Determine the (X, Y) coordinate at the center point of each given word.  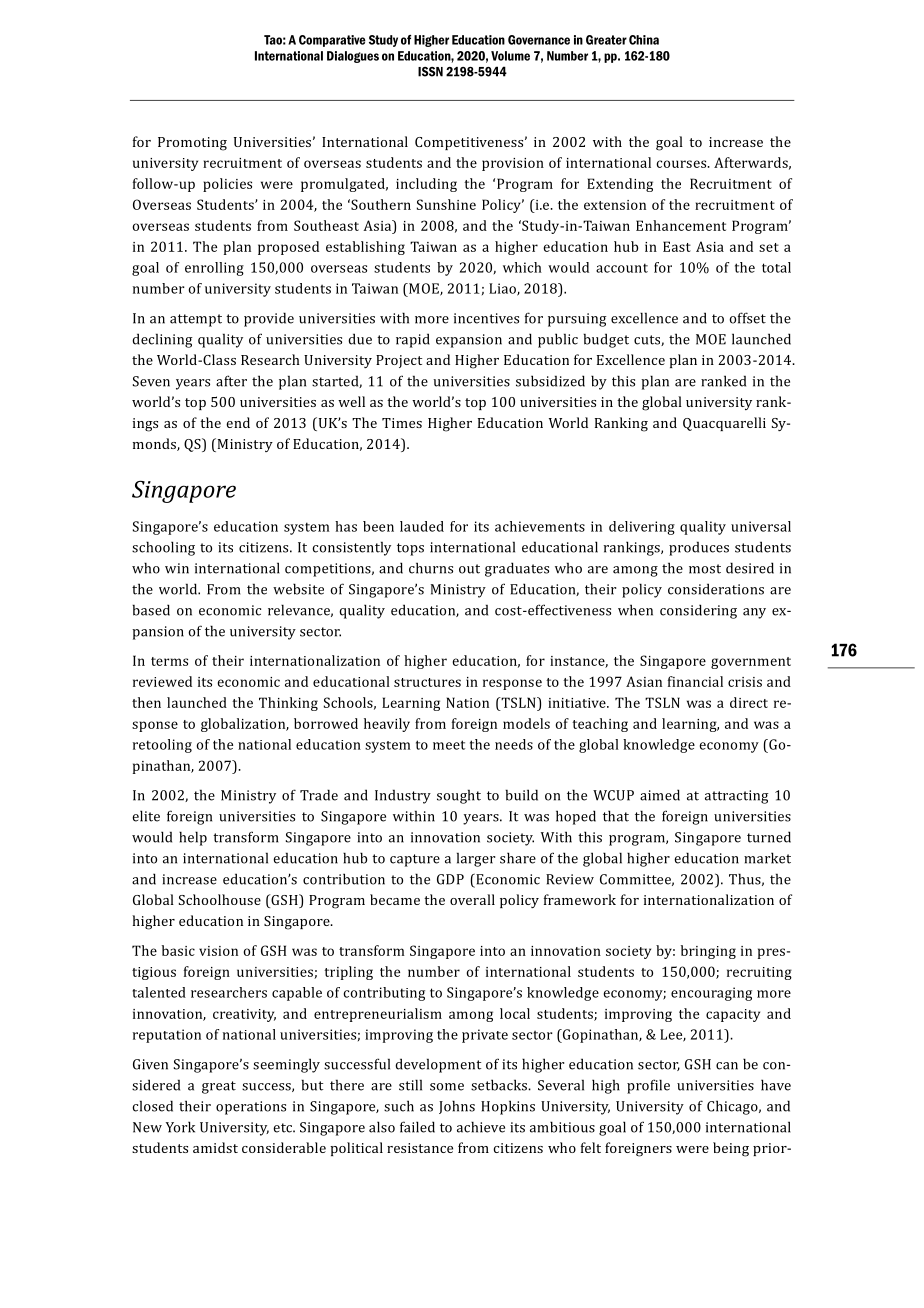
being (731, 1149)
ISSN (430, 72)
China (644, 40)
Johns (457, 1107)
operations (251, 1108)
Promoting (192, 144)
